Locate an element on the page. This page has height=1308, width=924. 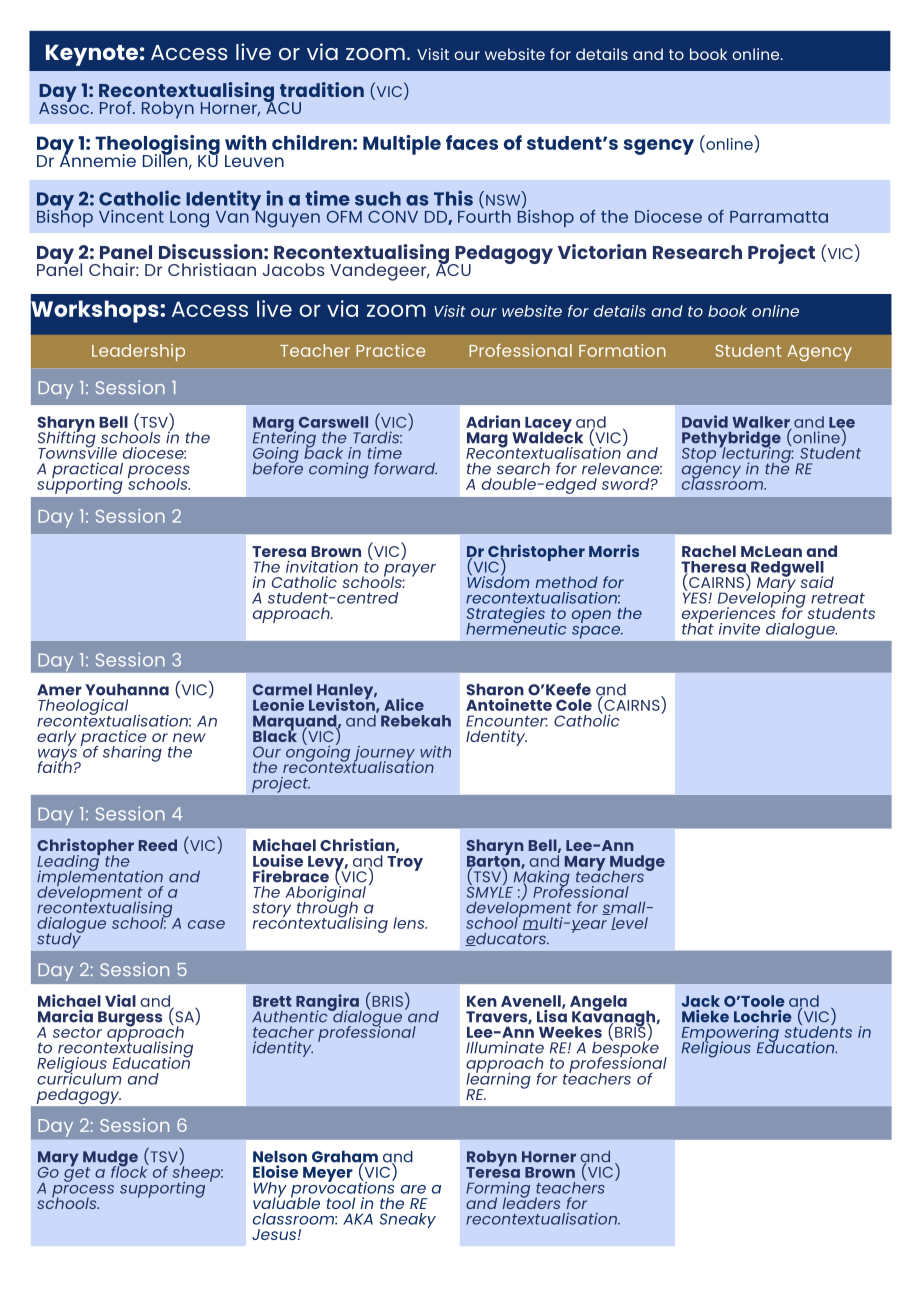
invite is located at coordinates (739, 629).
